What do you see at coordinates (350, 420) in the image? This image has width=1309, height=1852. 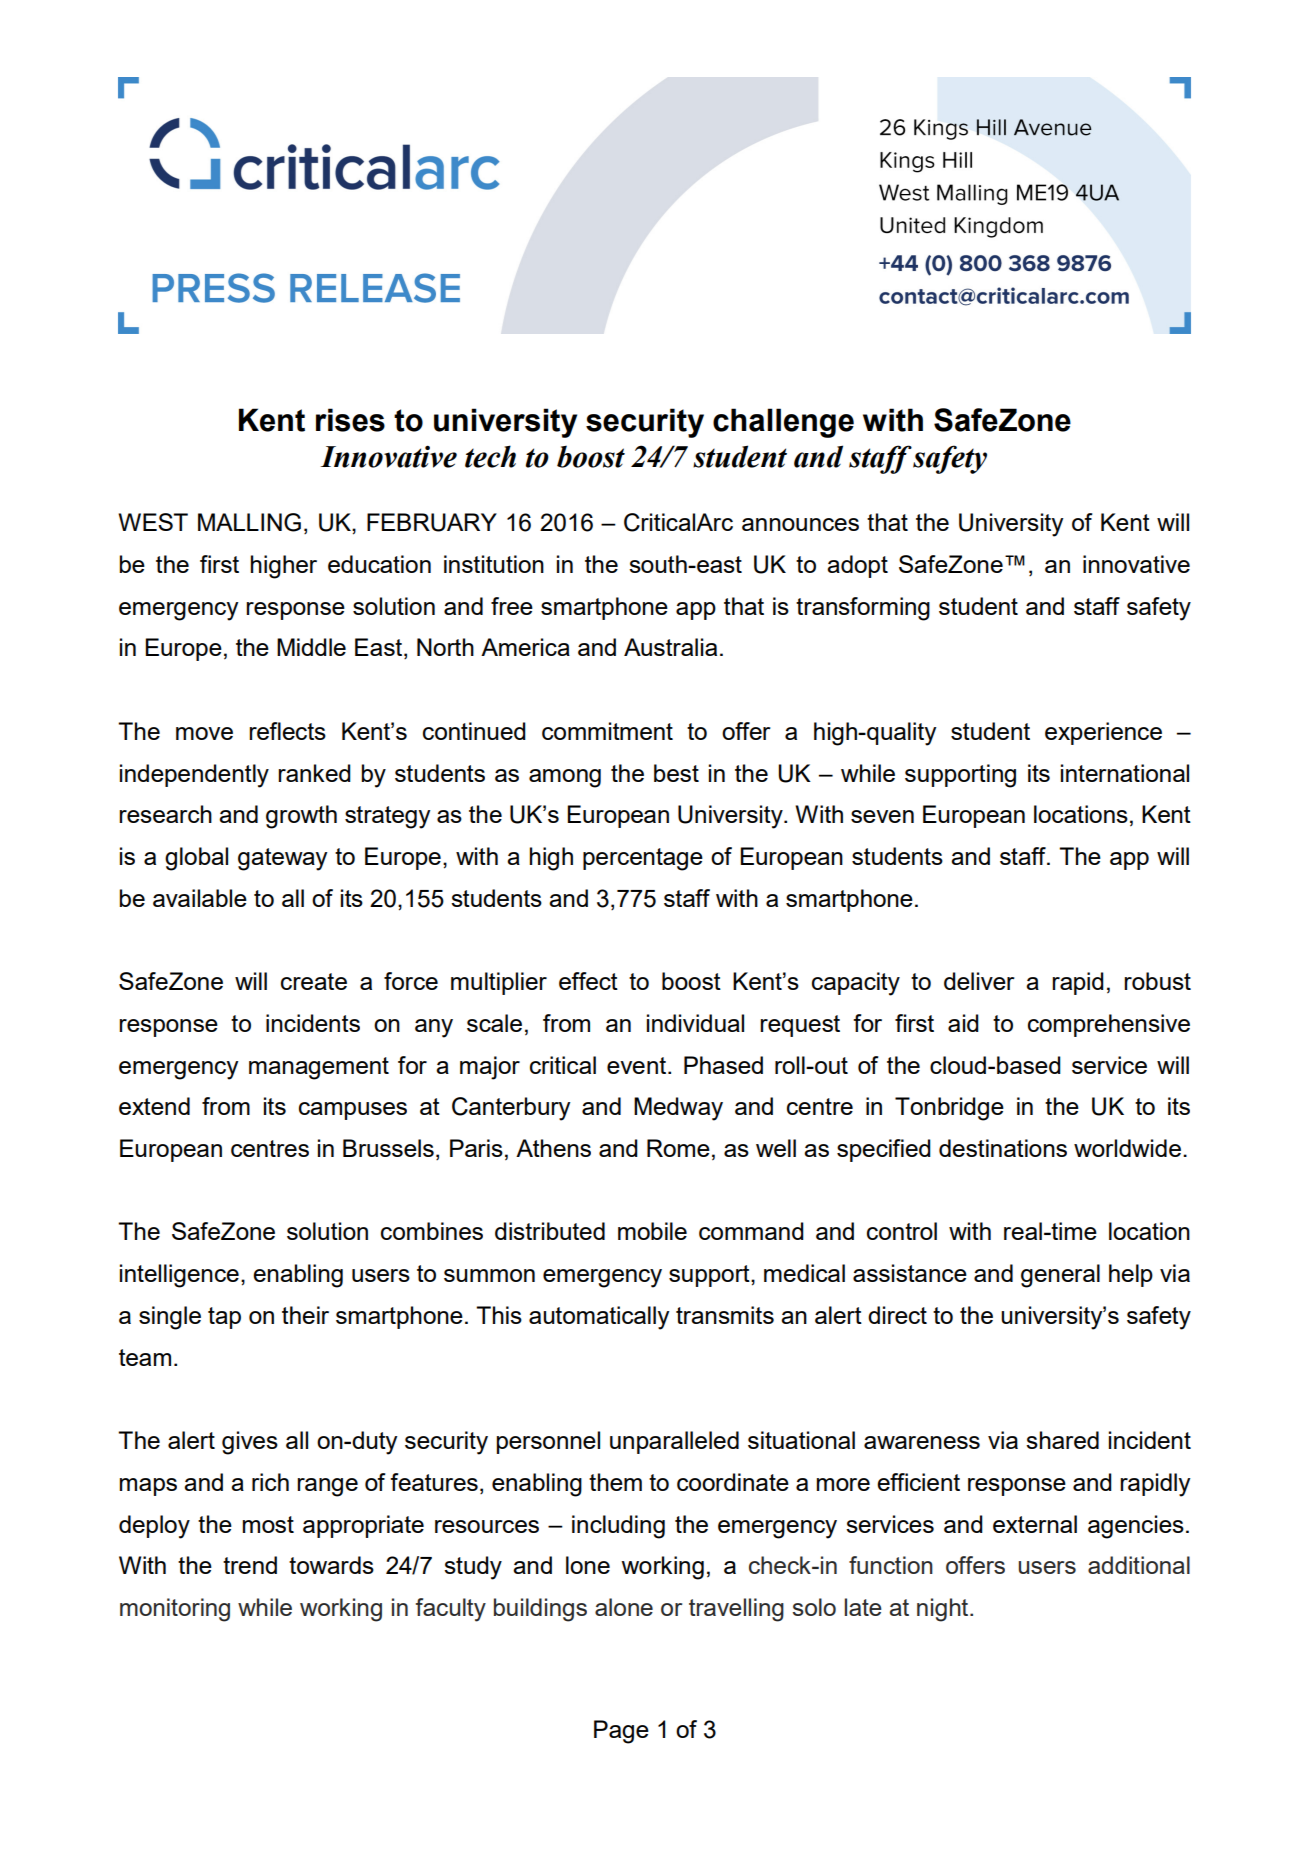 I see `rises` at bounding box center [350, 420].
